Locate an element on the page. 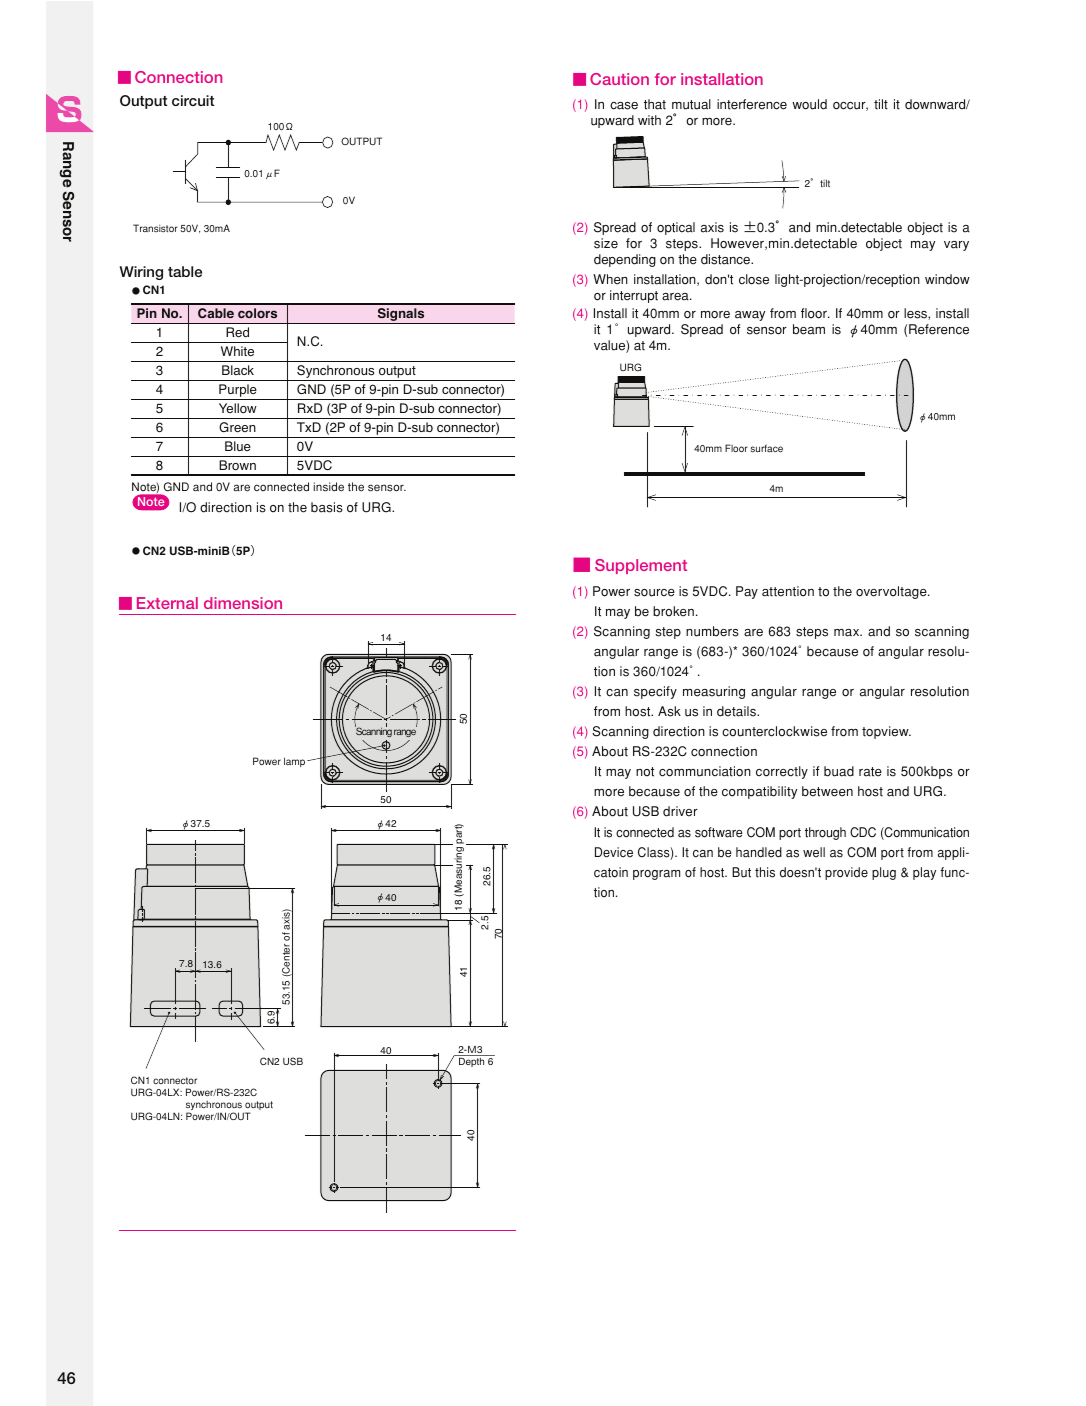  Device is located at coordinates (614, 852).
